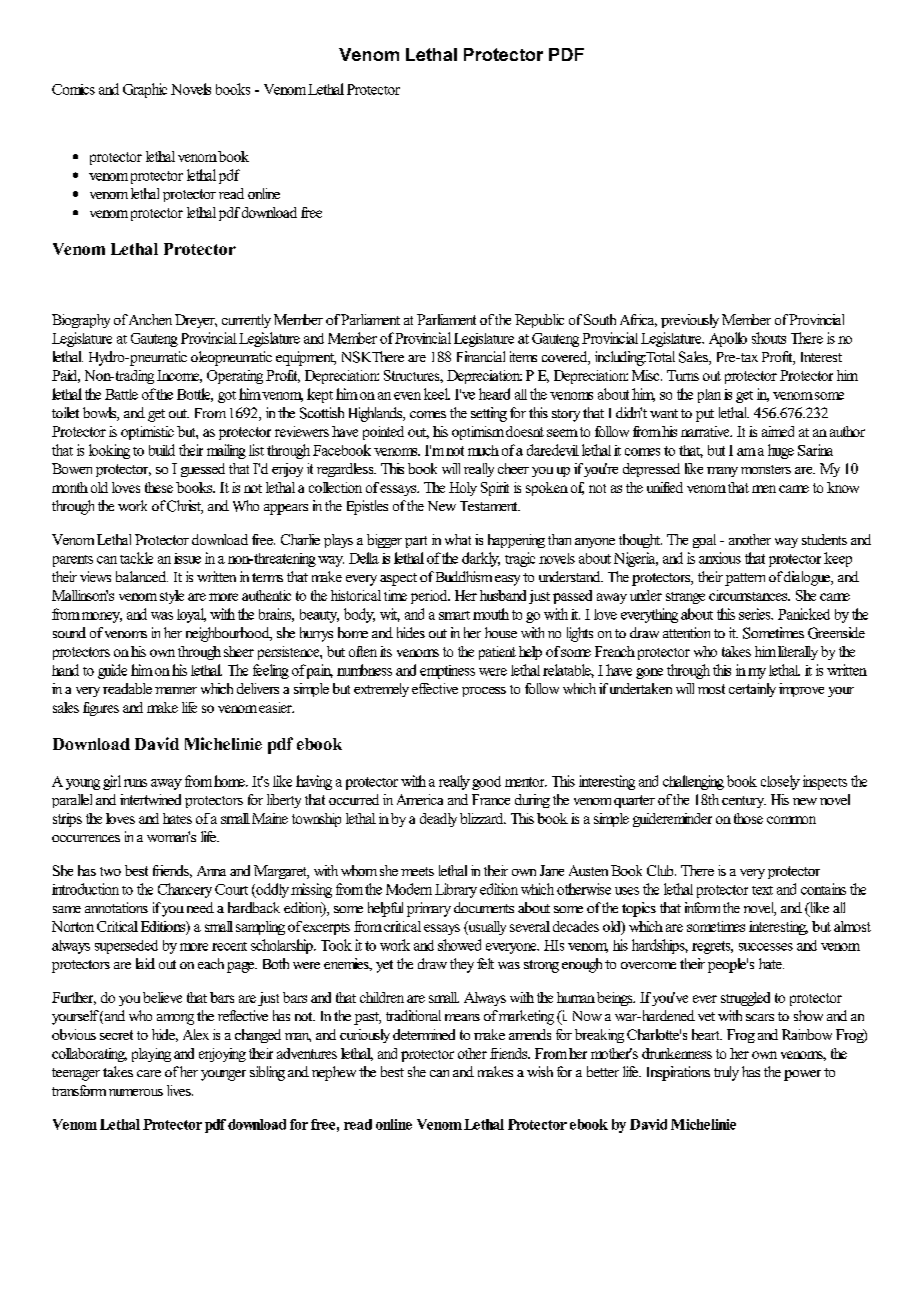 The height and width of the screenshot is (1308, 924). What do you see at coordinates (447, 672) in the screenshot?
I see `emptiness` at bounding box center [447, 672].
